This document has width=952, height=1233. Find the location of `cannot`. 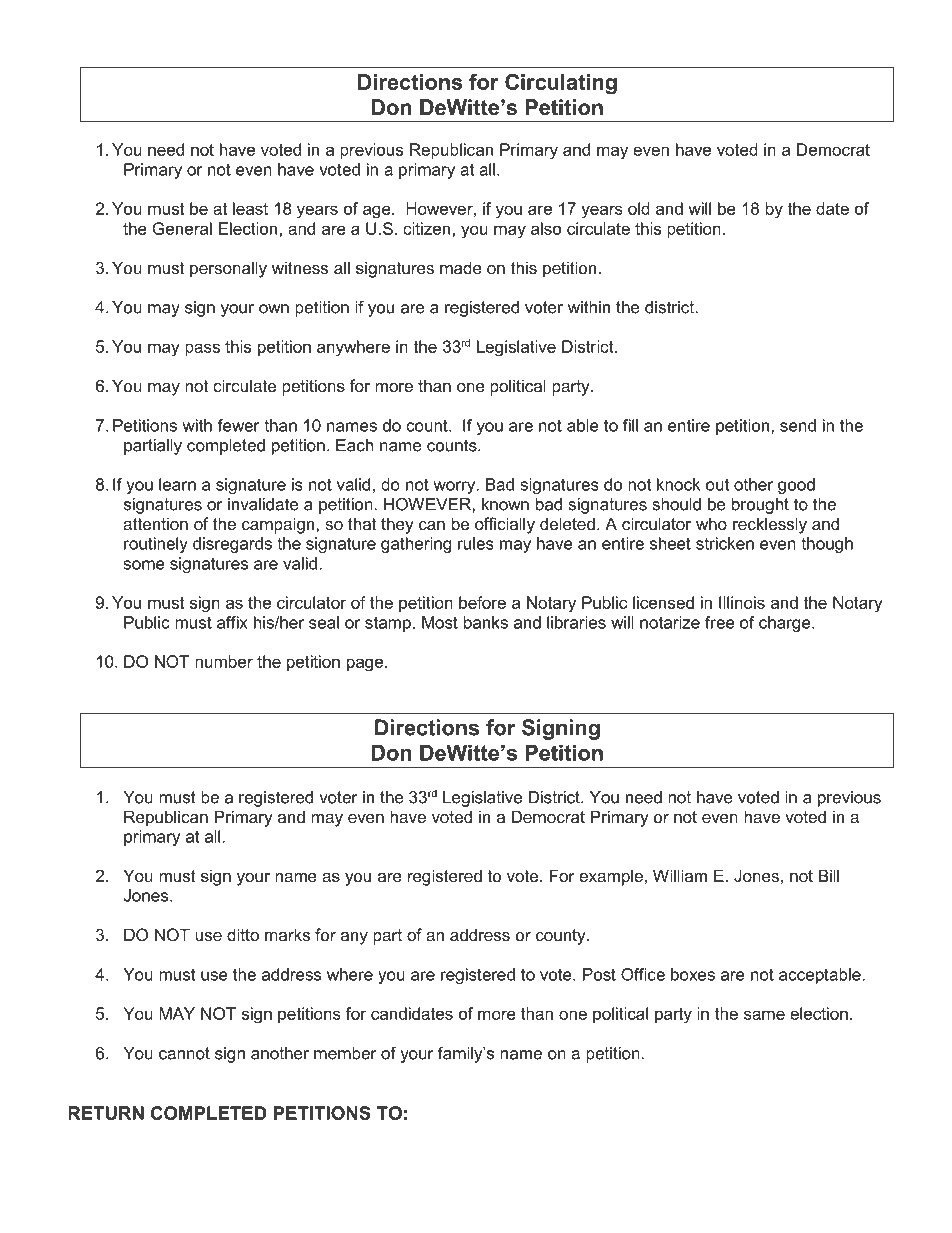

cannot is located at coordinates (184, 1053).
